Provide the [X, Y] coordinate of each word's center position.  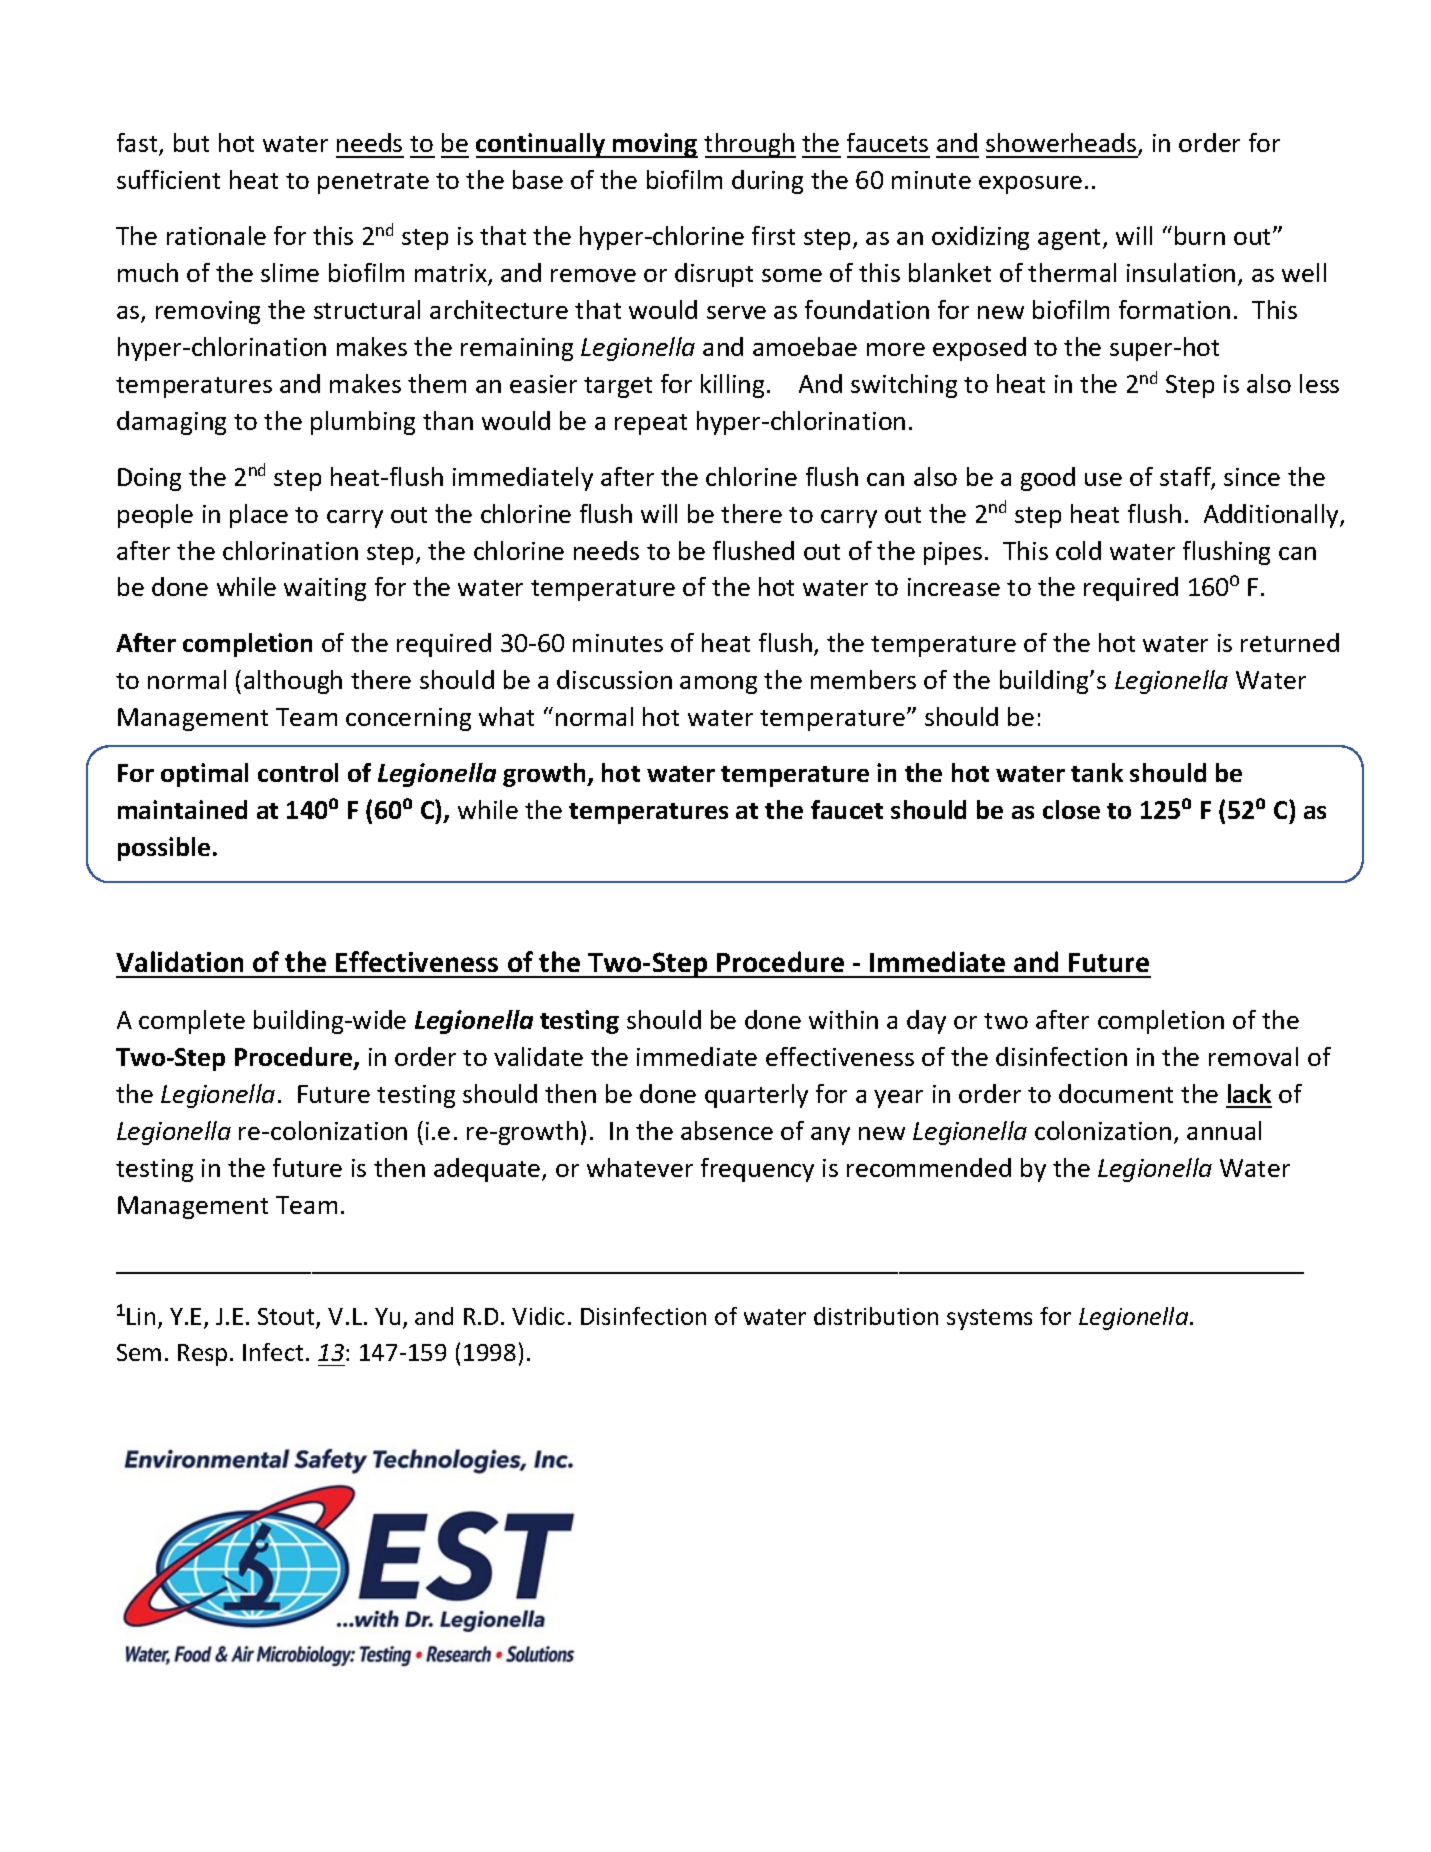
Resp [202, 1355]
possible [164, 849]
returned [1290, 642]
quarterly [756, 1096]
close [1071, 809]
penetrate [373, 183]
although [293, 682]
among [718, 685]
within [843, 1019]
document [1116, 1093]
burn [1200, 235]
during [767, 182]
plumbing [363, 423]
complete [192, 1022]
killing [734, 386]
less [1319, 383]
